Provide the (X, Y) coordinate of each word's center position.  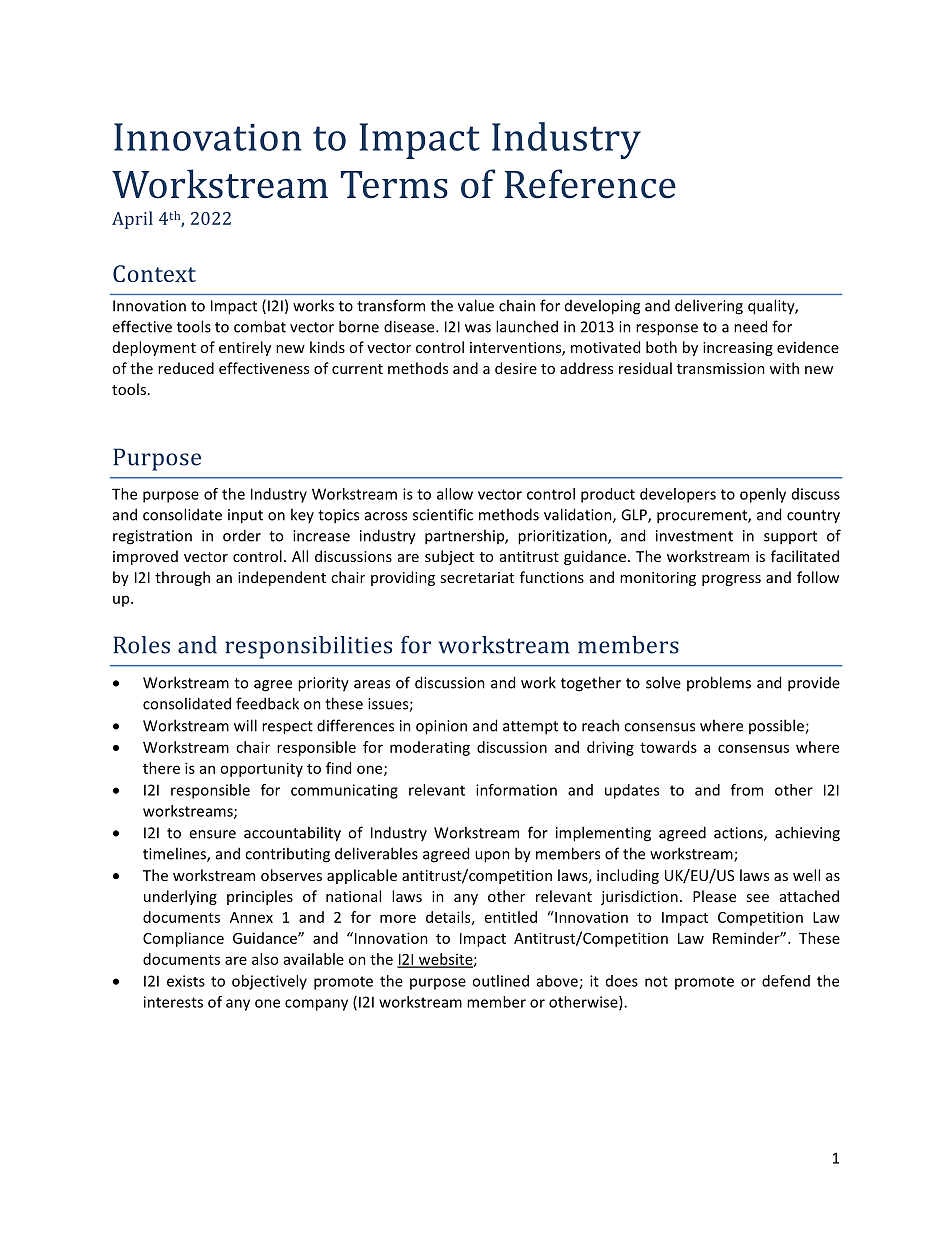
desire (516, 368)
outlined (500, 981)
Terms (394, 185)
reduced (186, 368)
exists (186, 981)
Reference (590, 184)
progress (731, 580)
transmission (721, 368)
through (182, 578)
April (132, 220)
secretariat (477, 577)
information (516, 790)
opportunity (261, 769)
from (747, 790)
